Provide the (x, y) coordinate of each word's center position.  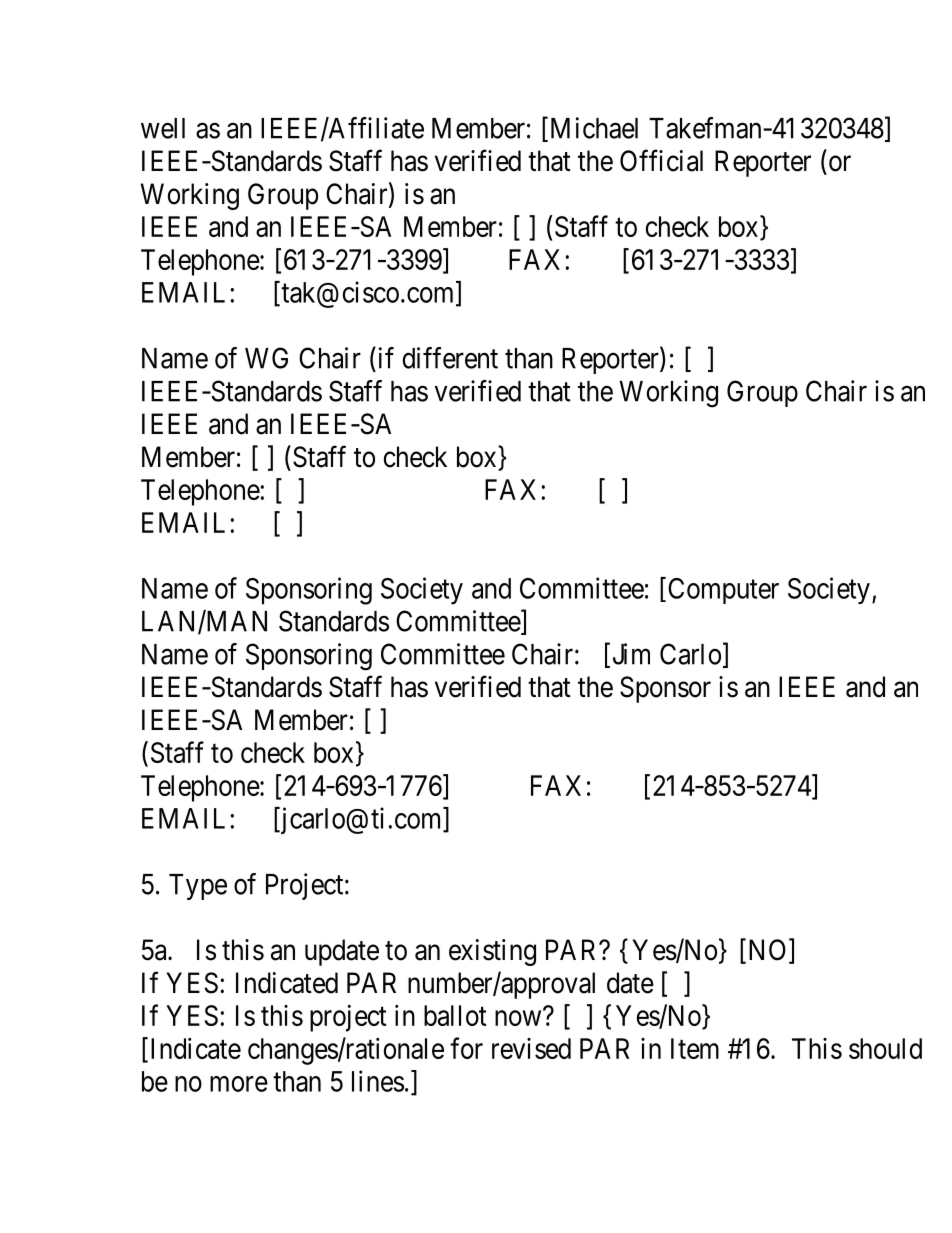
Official (661, 160)
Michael (592, 129)
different (450, 358)
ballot (455, 1015)
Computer (723, 591)
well (163, 128)
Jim (629, 655)
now (519, 1018)
